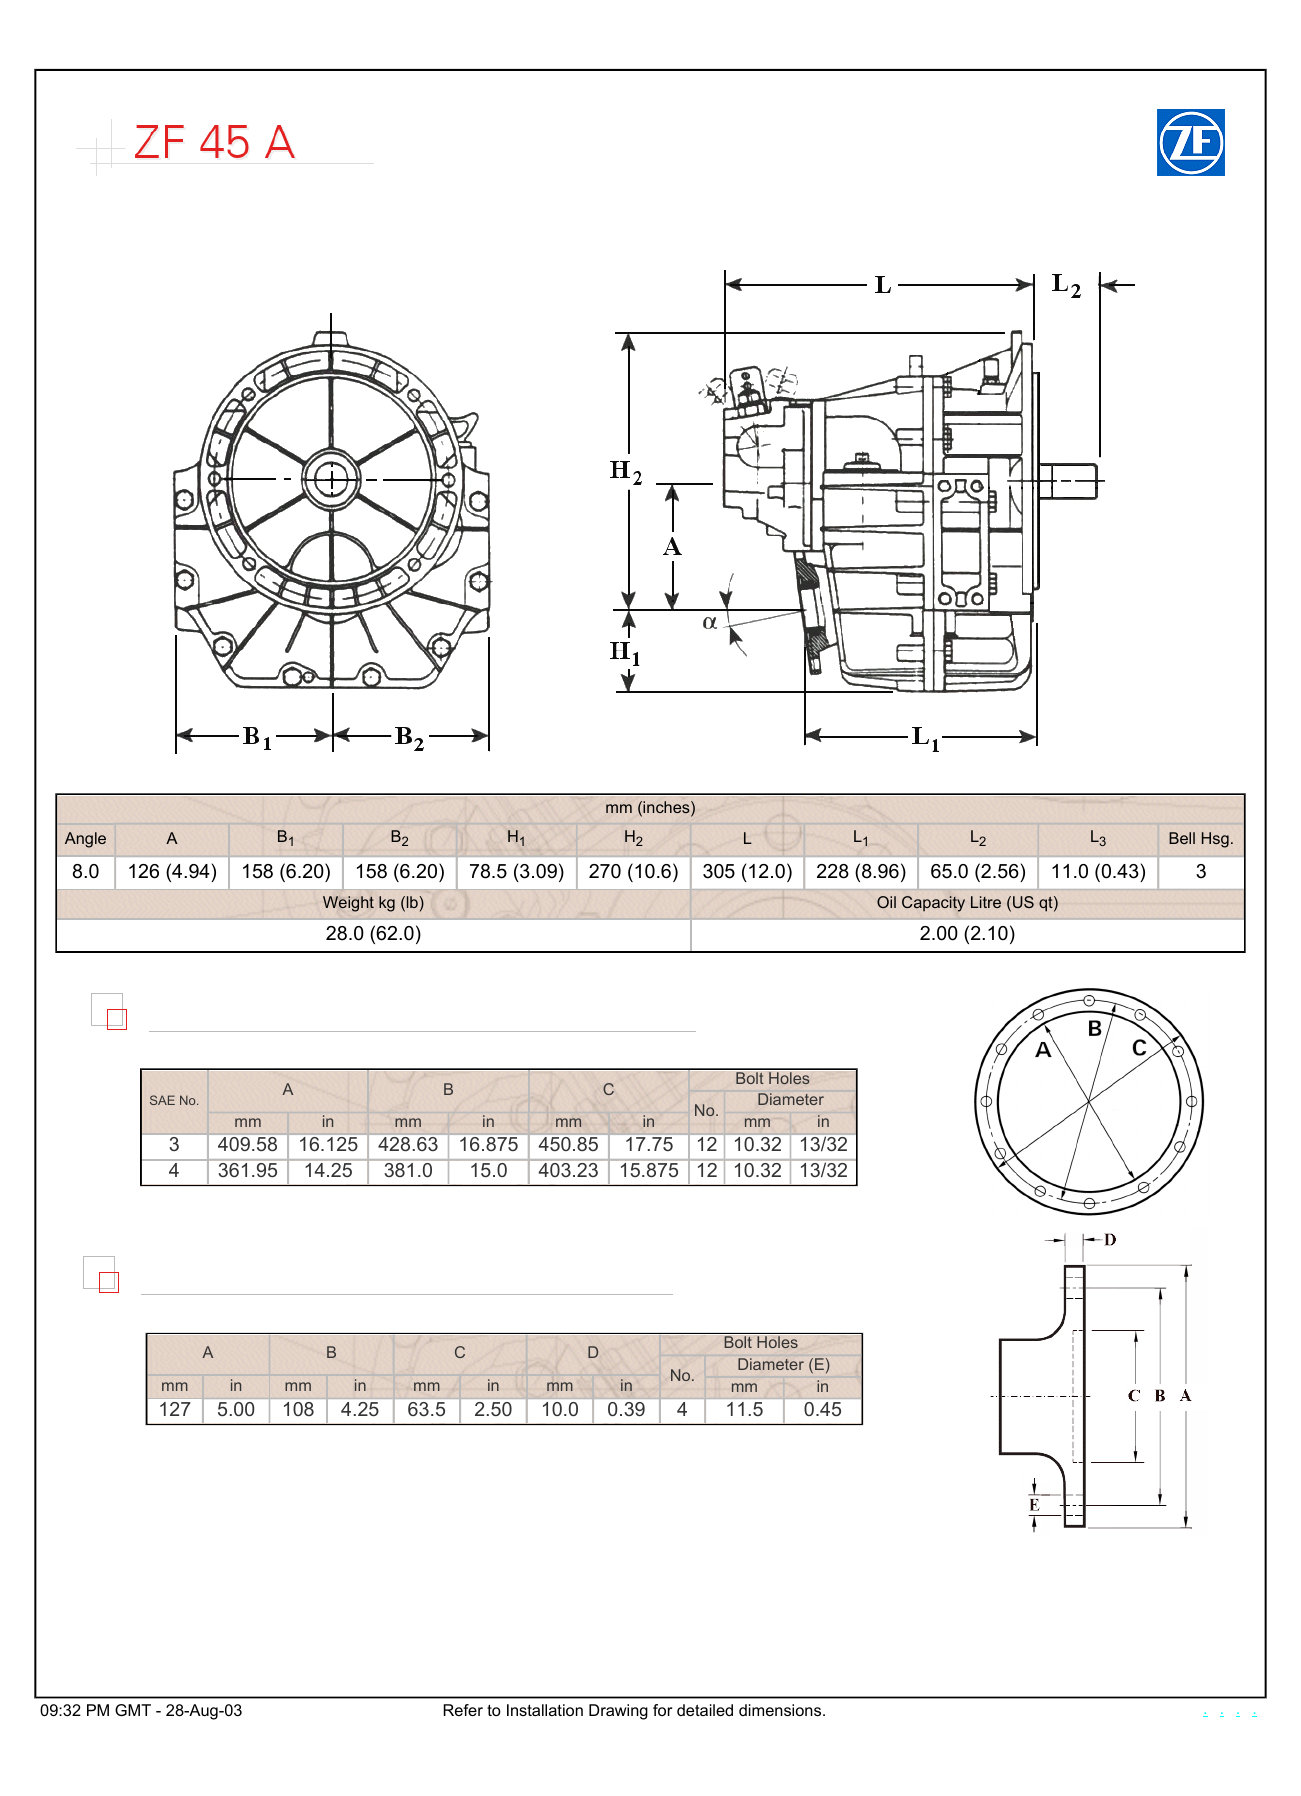 This screenshot has height=1796, width=1301. Describe the element at coordinates (133, 1710) in the screenshot. I see `GMT` at that location.
